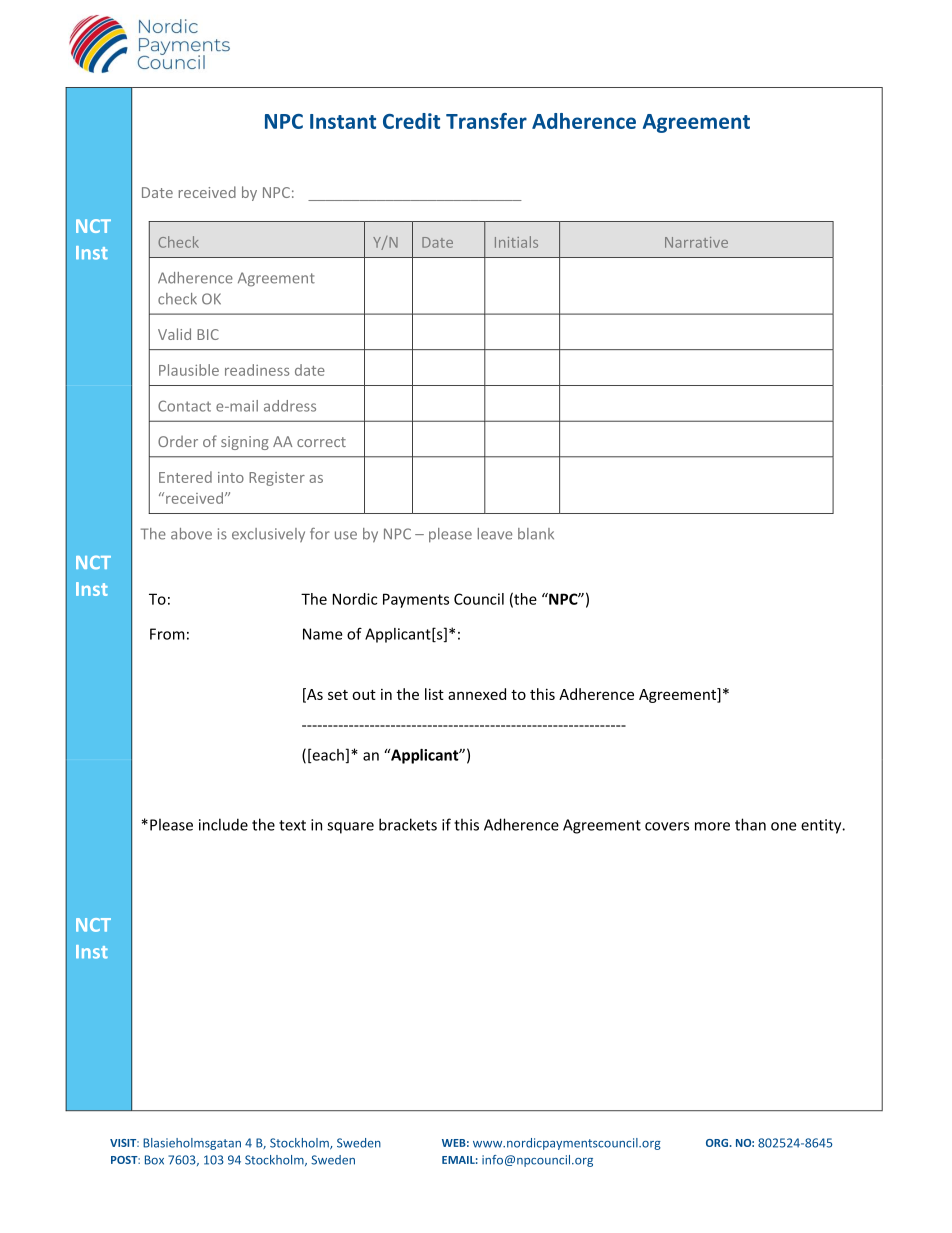 The width and height of the page is (952, 1233). What do you see at coordinates (495, 534) in the page?
I see `leave` at bounding box center [495, 534].
